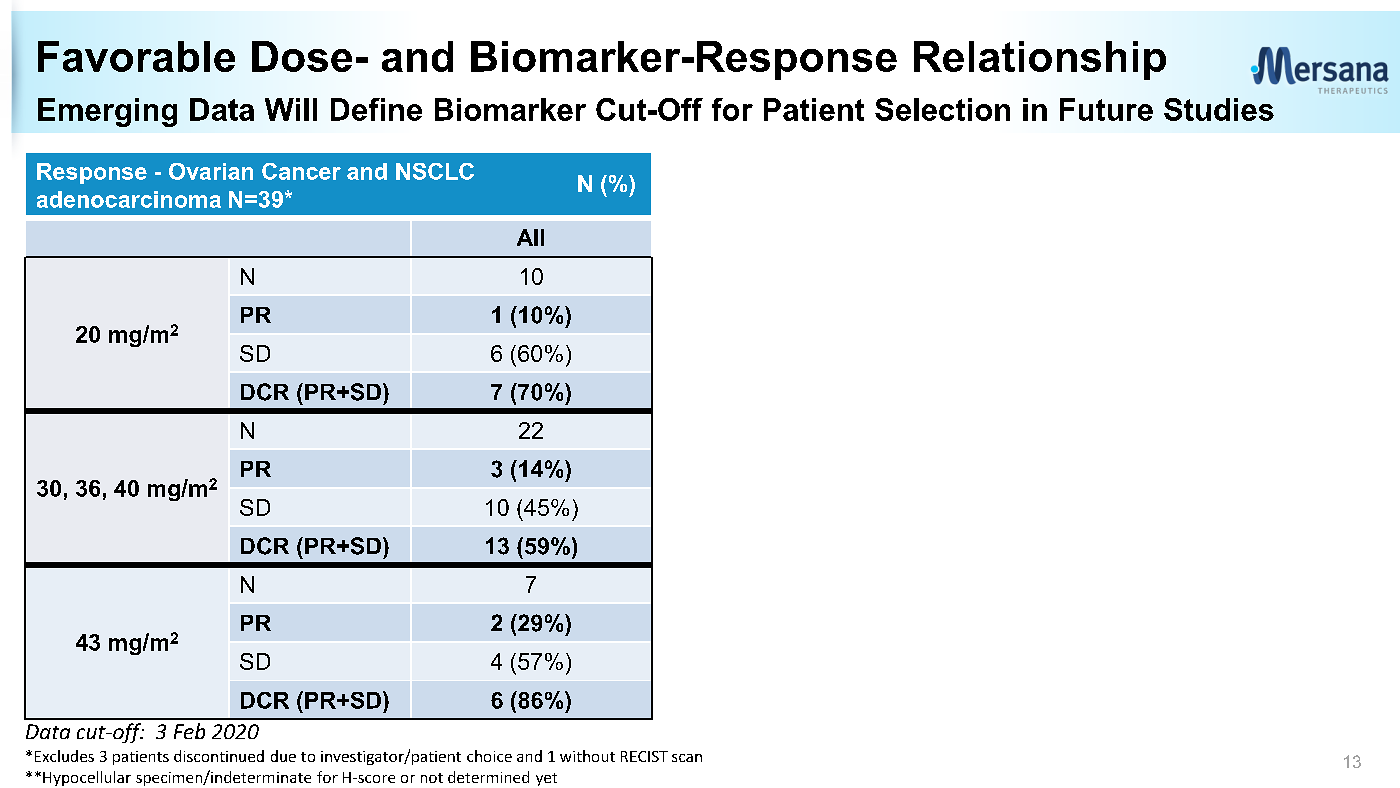 This document has height=788, width=1400. What do you see at coordinates (942, 109) in the document?
I see `Selection` at bounding box center [942, 109].
